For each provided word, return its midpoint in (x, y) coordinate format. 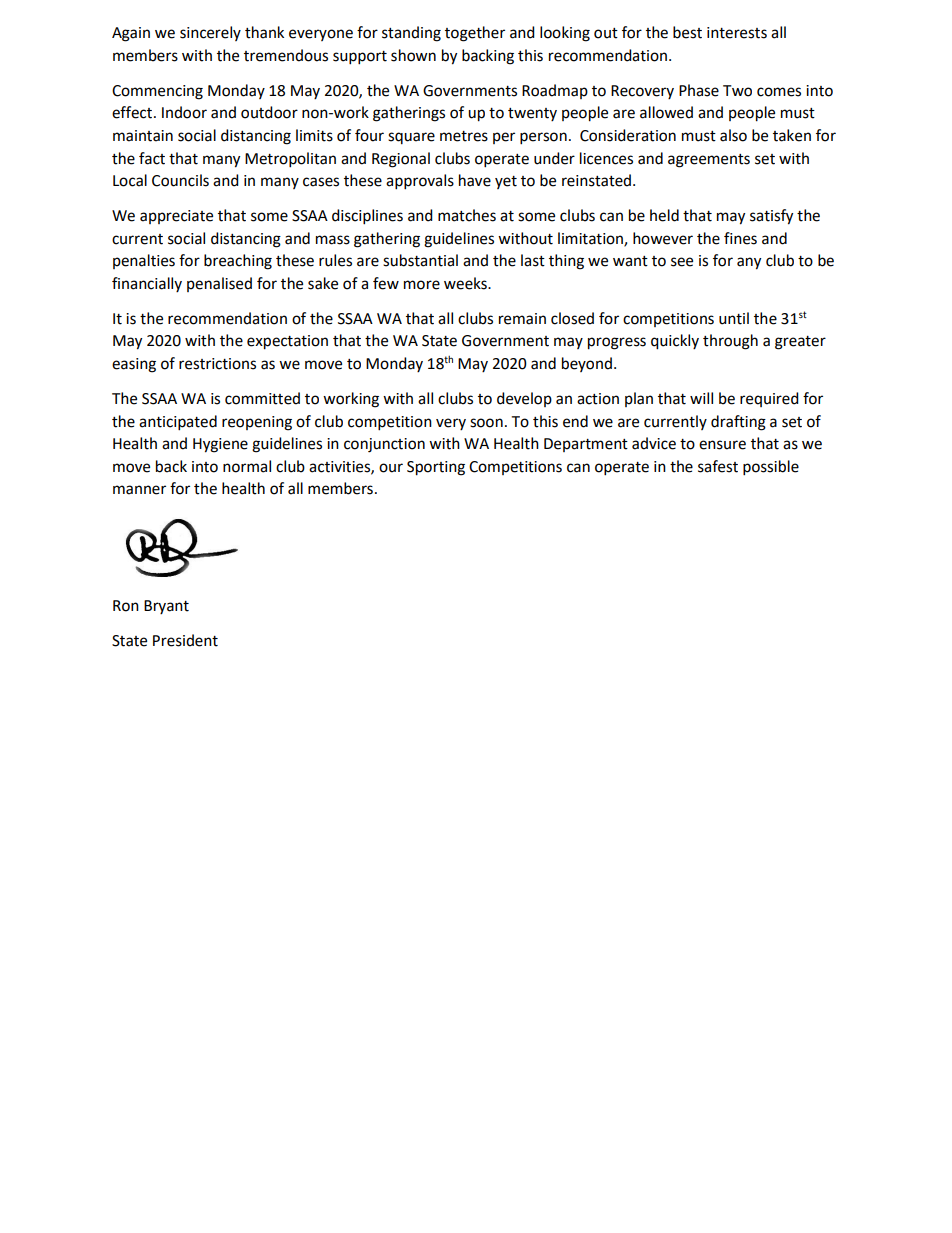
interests (737, 33)
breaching (238, 262)
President (185, 640)
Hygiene (220, 445)
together (475, 34)
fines (740, 238)
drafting (738, 423)
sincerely (210, 33)
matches (467, 215)
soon (486, 423)
